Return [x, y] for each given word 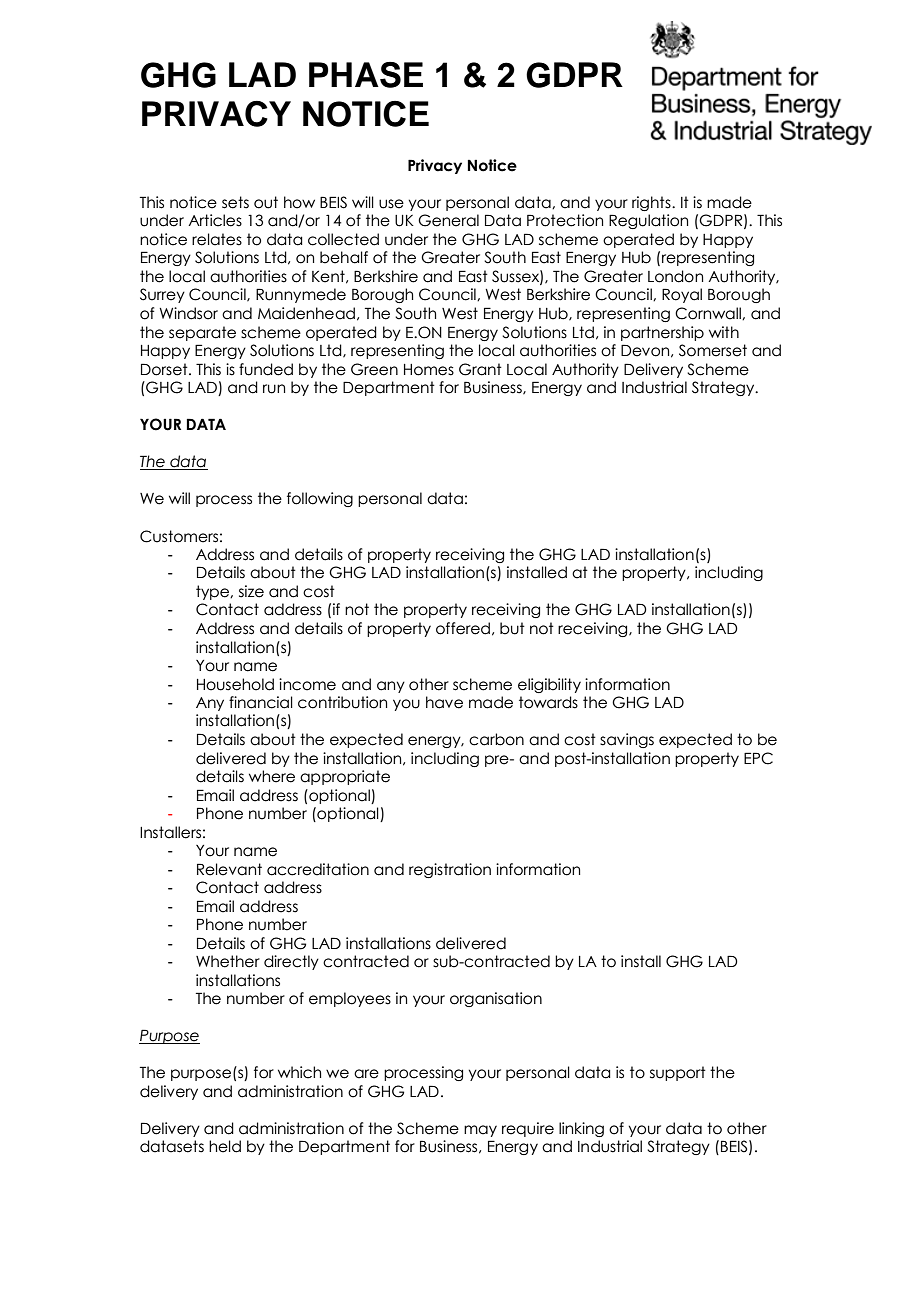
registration [450, 870]
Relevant [229, 869]
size [251, 591]
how [299, 202]
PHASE [366, 75]
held [225, 1146]
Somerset [713, 350]
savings [627, 740]
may [480, 1131]
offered [463, 628]
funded [266, 369]
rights [652, 203]
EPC [758, 758]
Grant [480, 369]
